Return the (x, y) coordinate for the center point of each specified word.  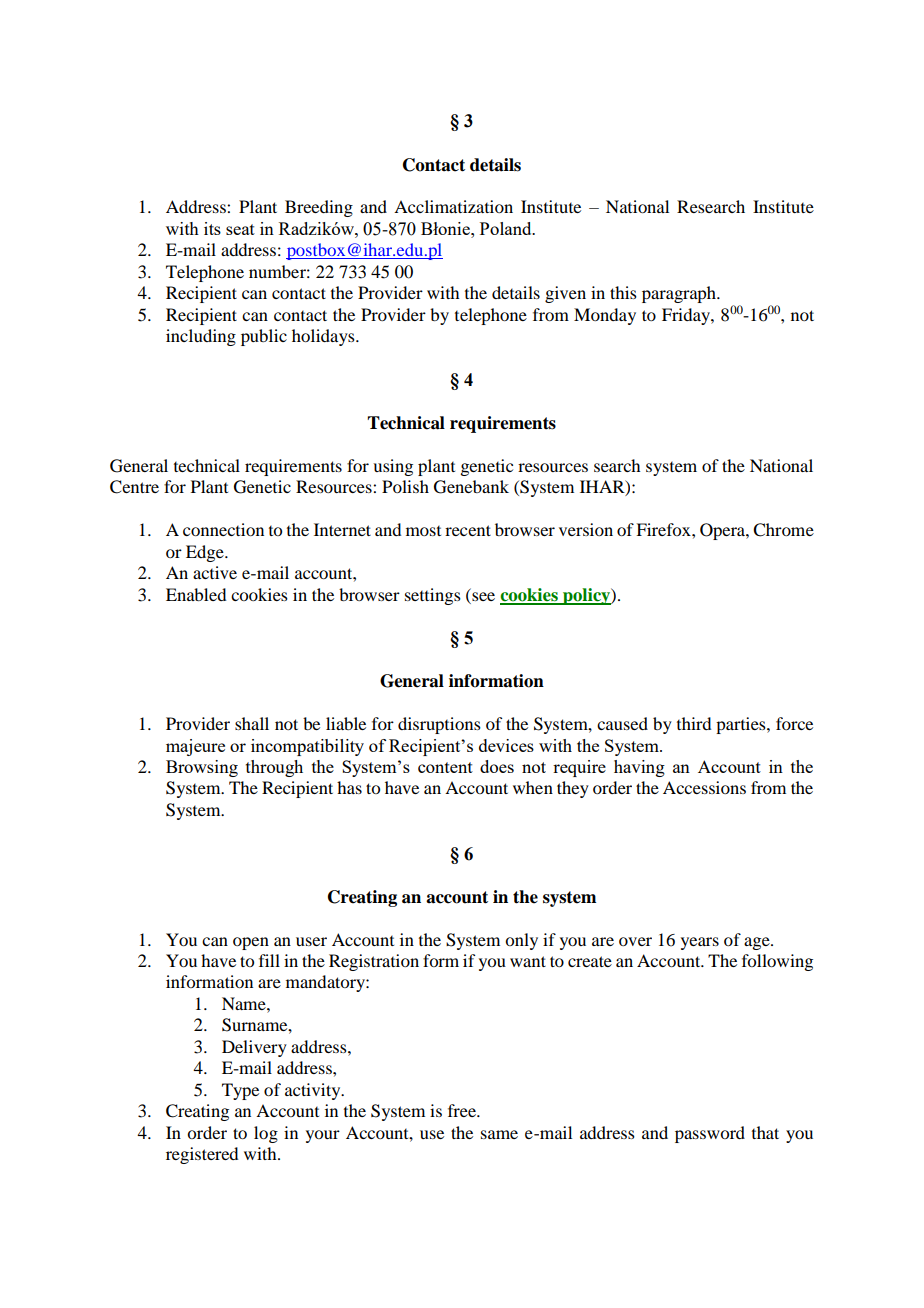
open (251, 943)
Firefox (664, 529)
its (212, 228)
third (694, 723)
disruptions (439, 725)
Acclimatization (453, 206)
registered (202, 1155)
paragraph (680, 294)
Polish (405, 486)
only (521, 941)
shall (252, 723)
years (700, 943)
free (463, 1110)
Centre (134, 487)
